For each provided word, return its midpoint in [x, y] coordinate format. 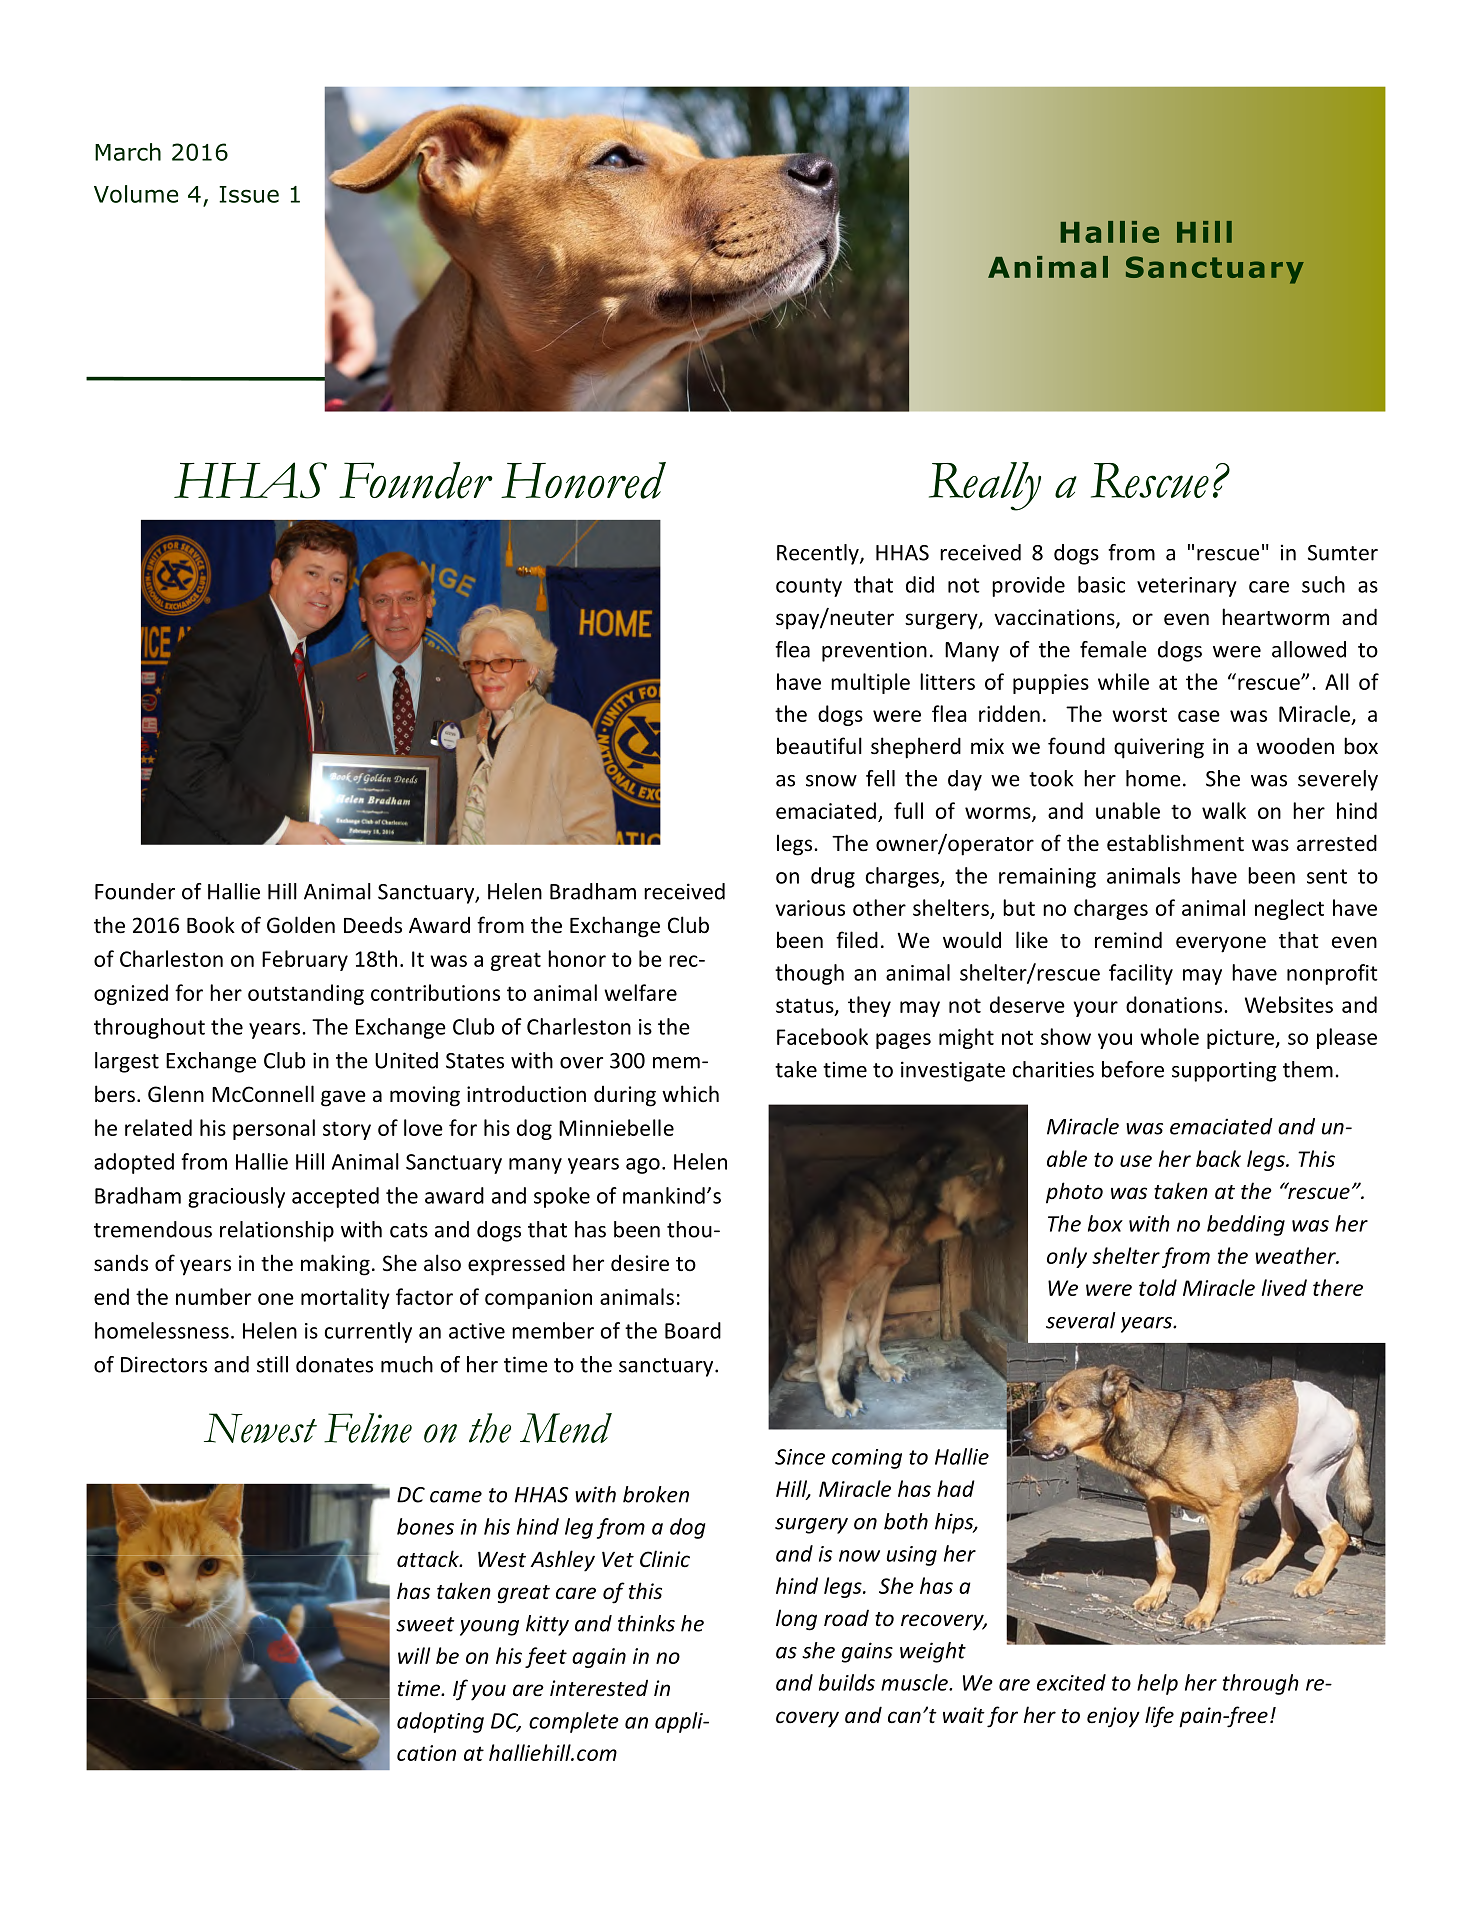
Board [693, 1330]
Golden [301, 925]
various [810, 908]
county [809, 587]
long [796, 1620]
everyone [1221, 944]
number [213, 1296]
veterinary [1187, 587]
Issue [249, 194]
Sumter [1343, 553]
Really [985, 486]
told [1158, 1287]
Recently [819, 554]
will [414, 1655]
